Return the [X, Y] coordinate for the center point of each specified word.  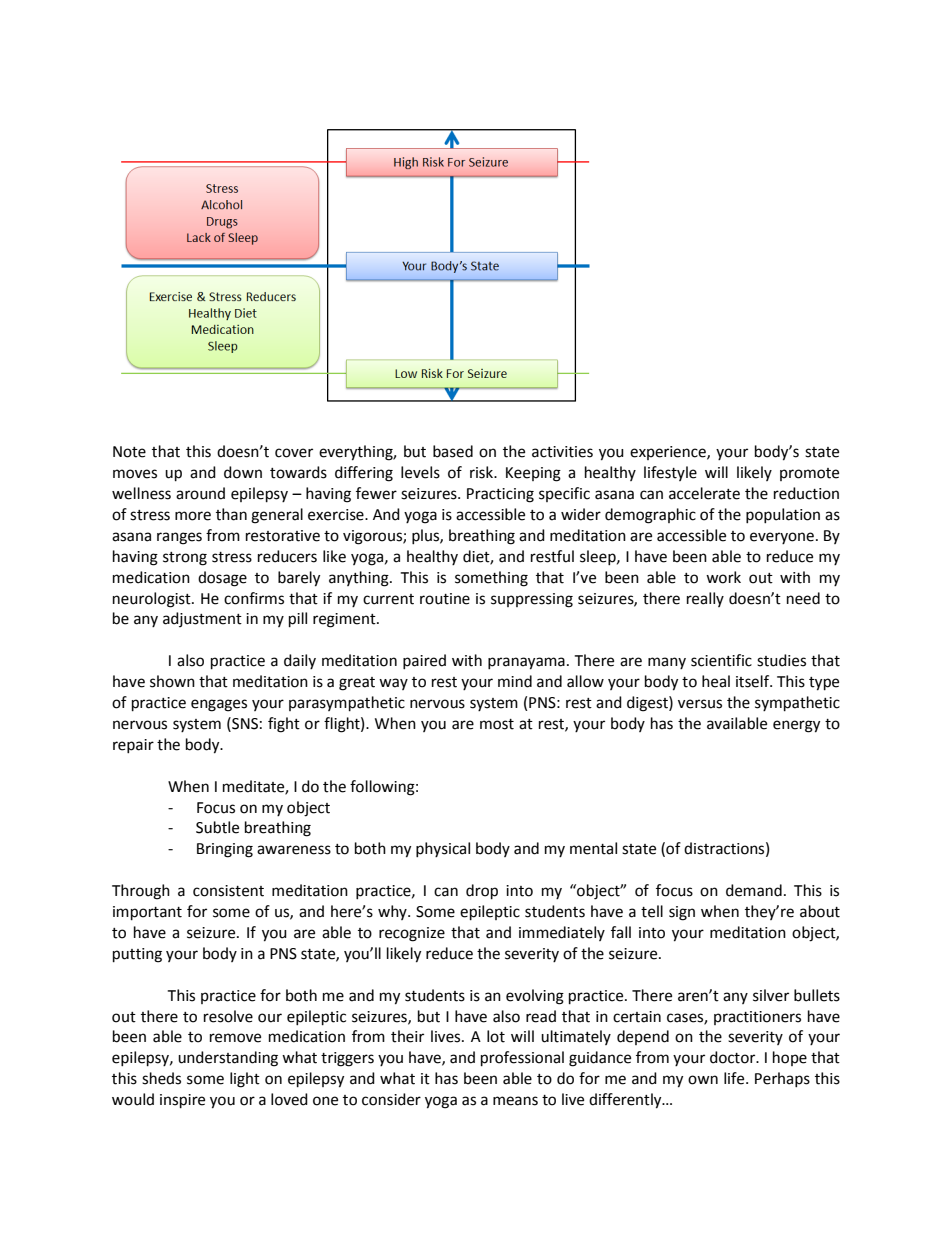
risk [482, 472]
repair [133, 746]
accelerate [704, 493]
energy [796, 726]
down [243, 472]
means [515, 1101]
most [497, 724]
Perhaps [782, 1079]
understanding [228, 1059]
